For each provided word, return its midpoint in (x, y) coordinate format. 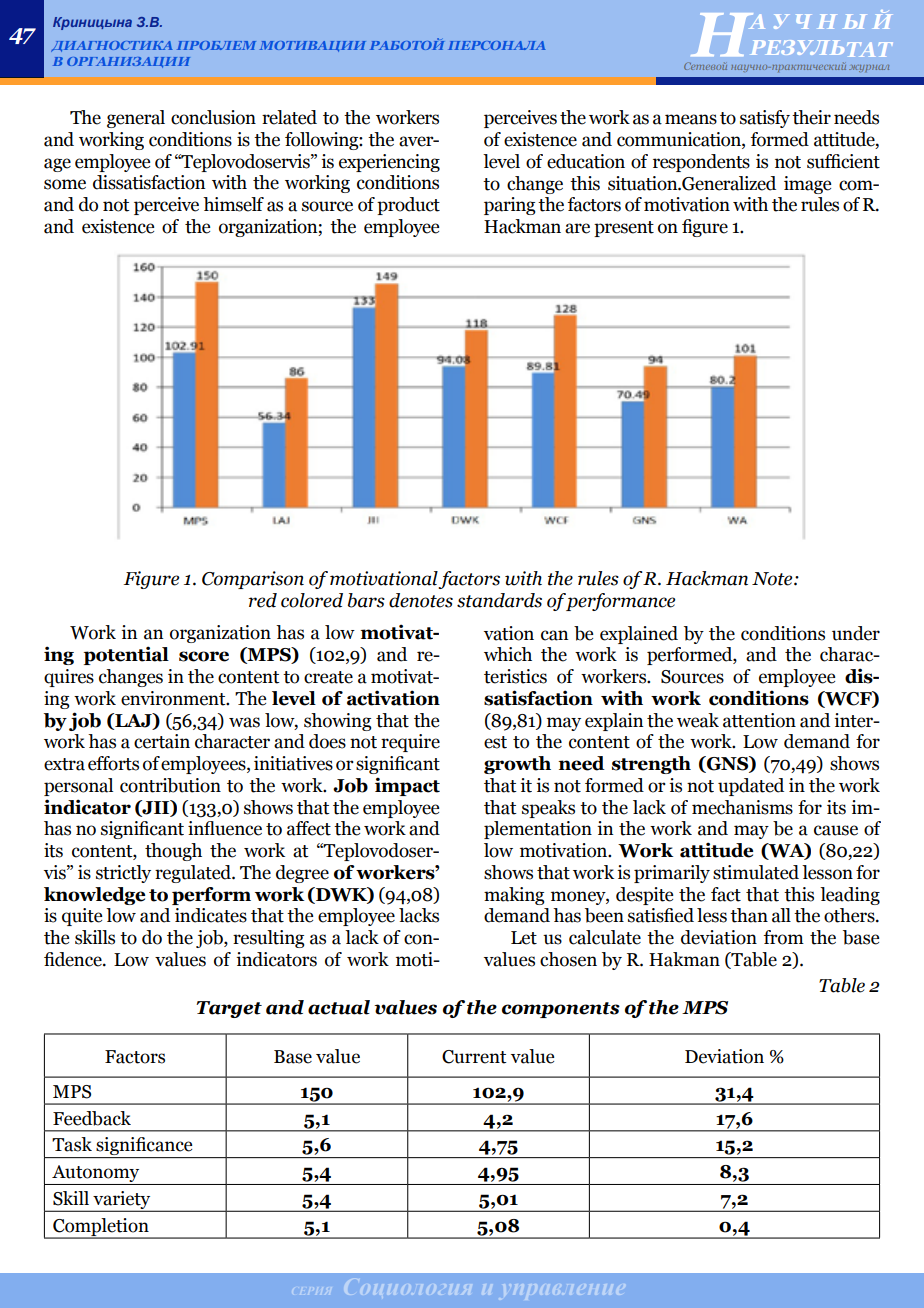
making (514, 896)
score (204, 656)
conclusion (213, 117)
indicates (211, 915)
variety (122, 1201)
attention (759, 720)
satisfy (765, 119)
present (624, 229)
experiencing (389, 163)
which (508, 654)
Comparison (253, 580)
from (784, 937)
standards (499, 600)
